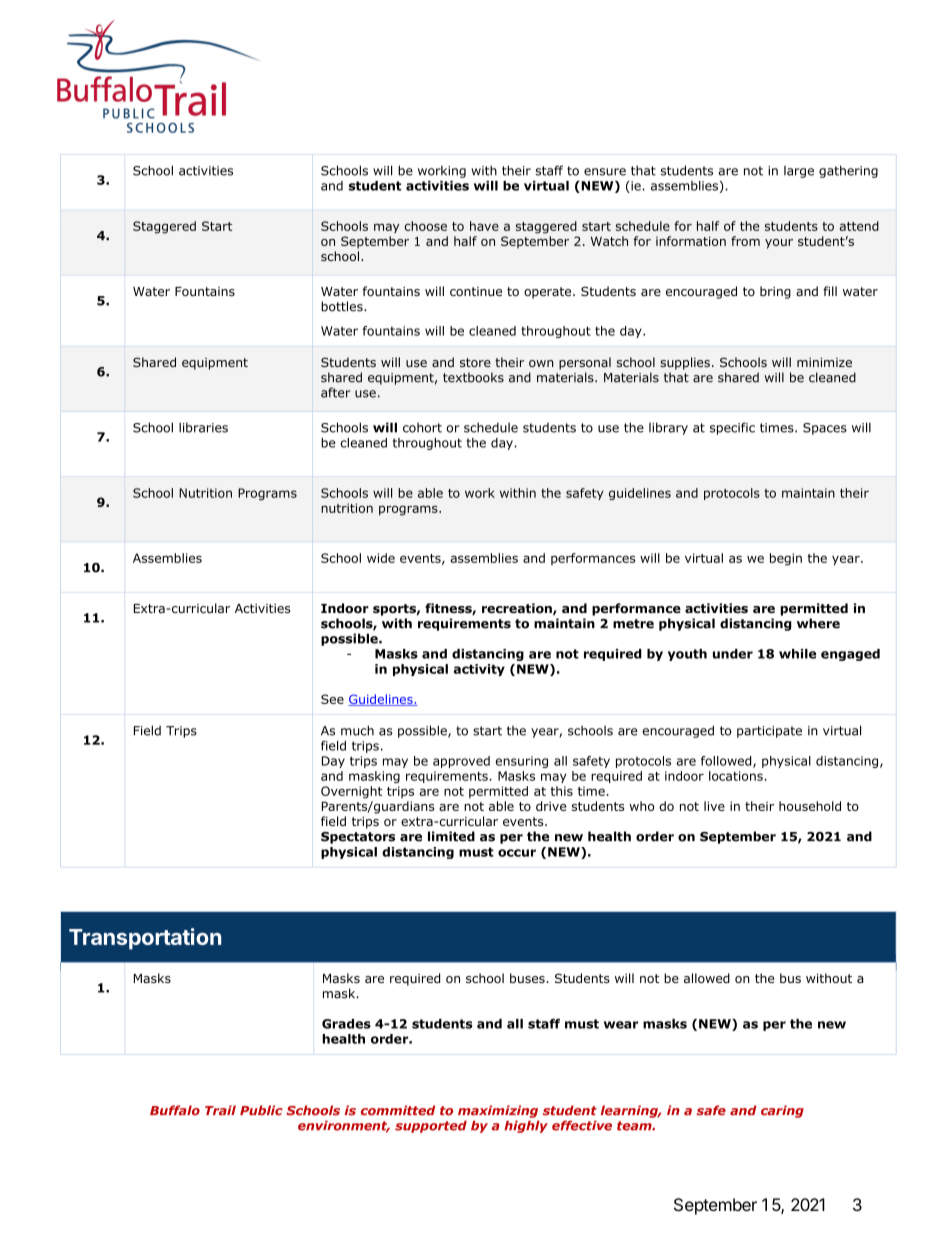  Describe the element at coordinates (203, 427) in the screenshot. I see `libraries` at that location.
